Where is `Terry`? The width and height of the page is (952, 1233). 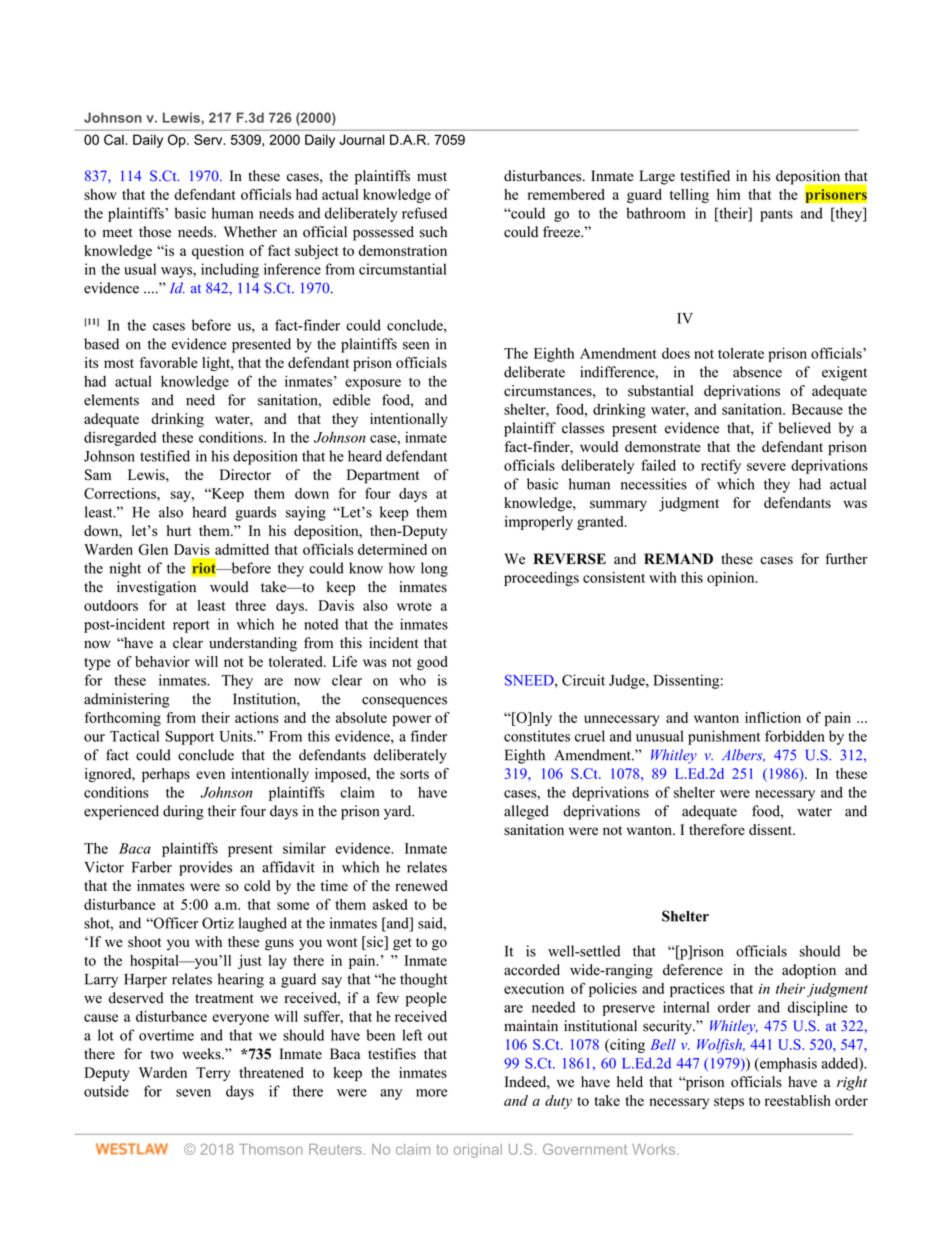
Terry is located at coordinates (213, 1074).
